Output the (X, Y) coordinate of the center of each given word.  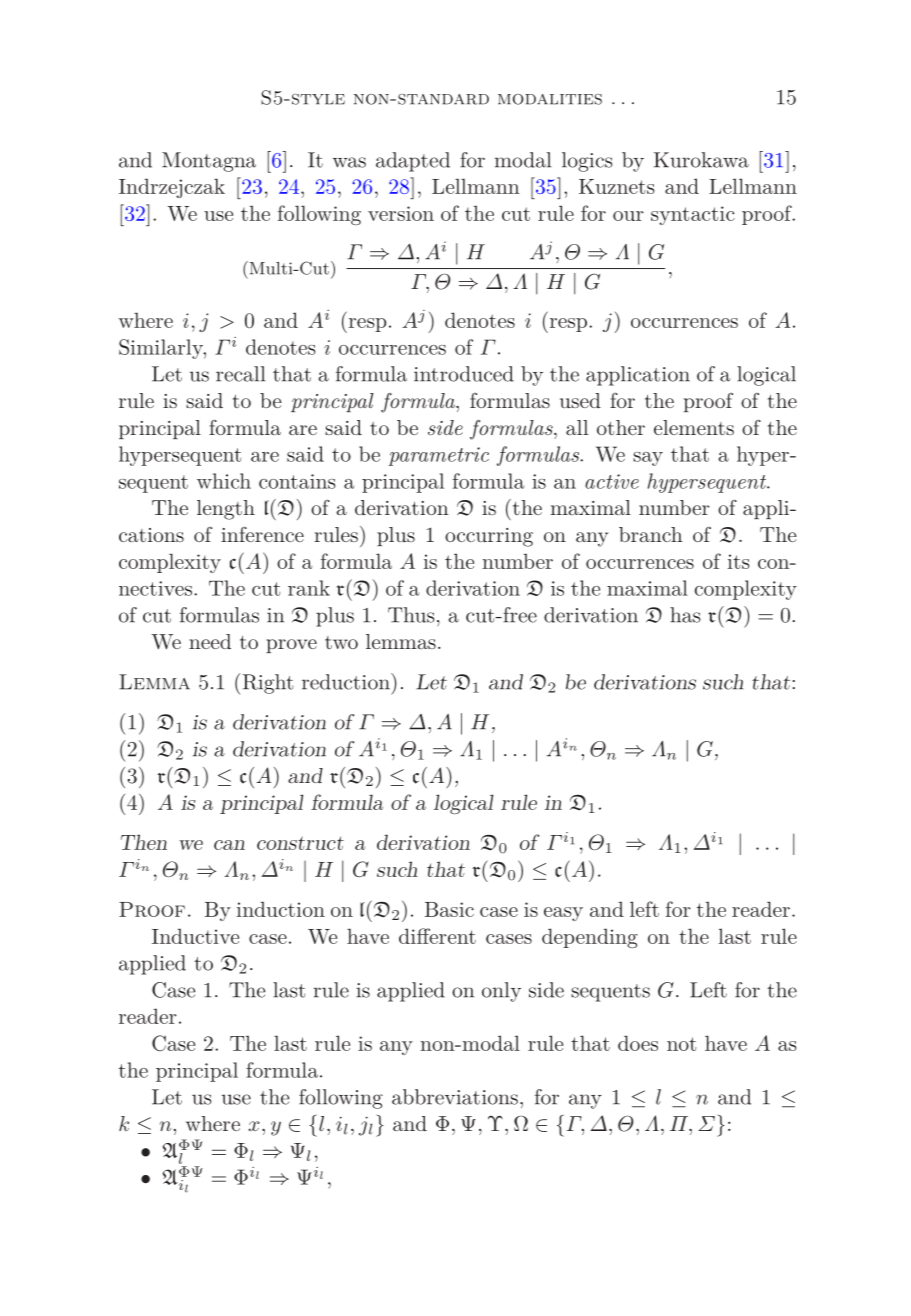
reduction (347, 681)
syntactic (693, 215)
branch (651, 534)
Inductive (195, 936)
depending (590, 938)
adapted (413, 162)
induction (281, 909)
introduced (464, 374)
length (226, 510)
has (685, 615)
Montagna (209, 162)
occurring (489, 537)
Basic (449, 909)
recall (241, 374)
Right (268, 684)
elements (694, 427)
